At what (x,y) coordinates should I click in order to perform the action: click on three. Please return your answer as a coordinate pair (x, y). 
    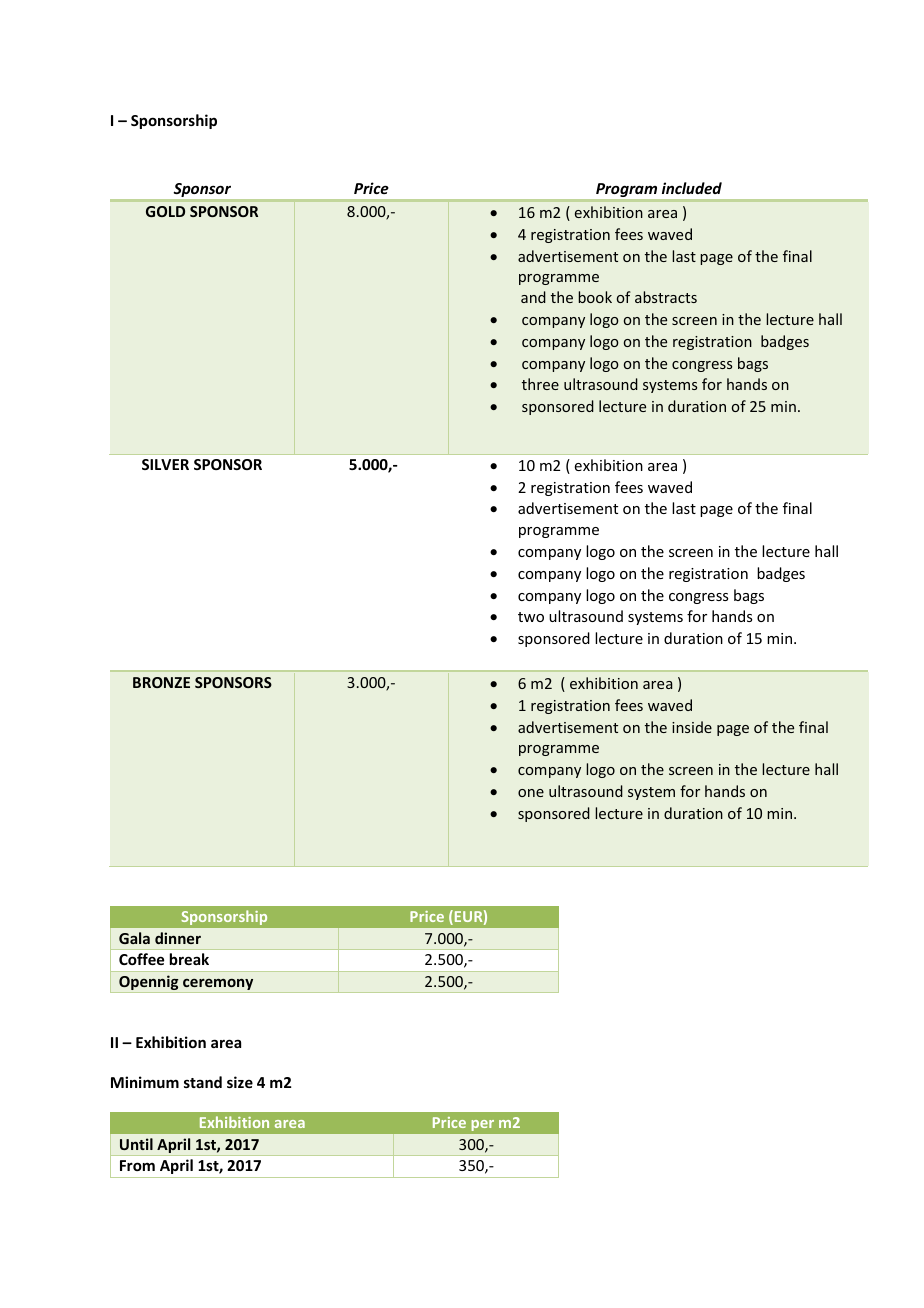
    Looking at the image, I should click on (540, 384).
